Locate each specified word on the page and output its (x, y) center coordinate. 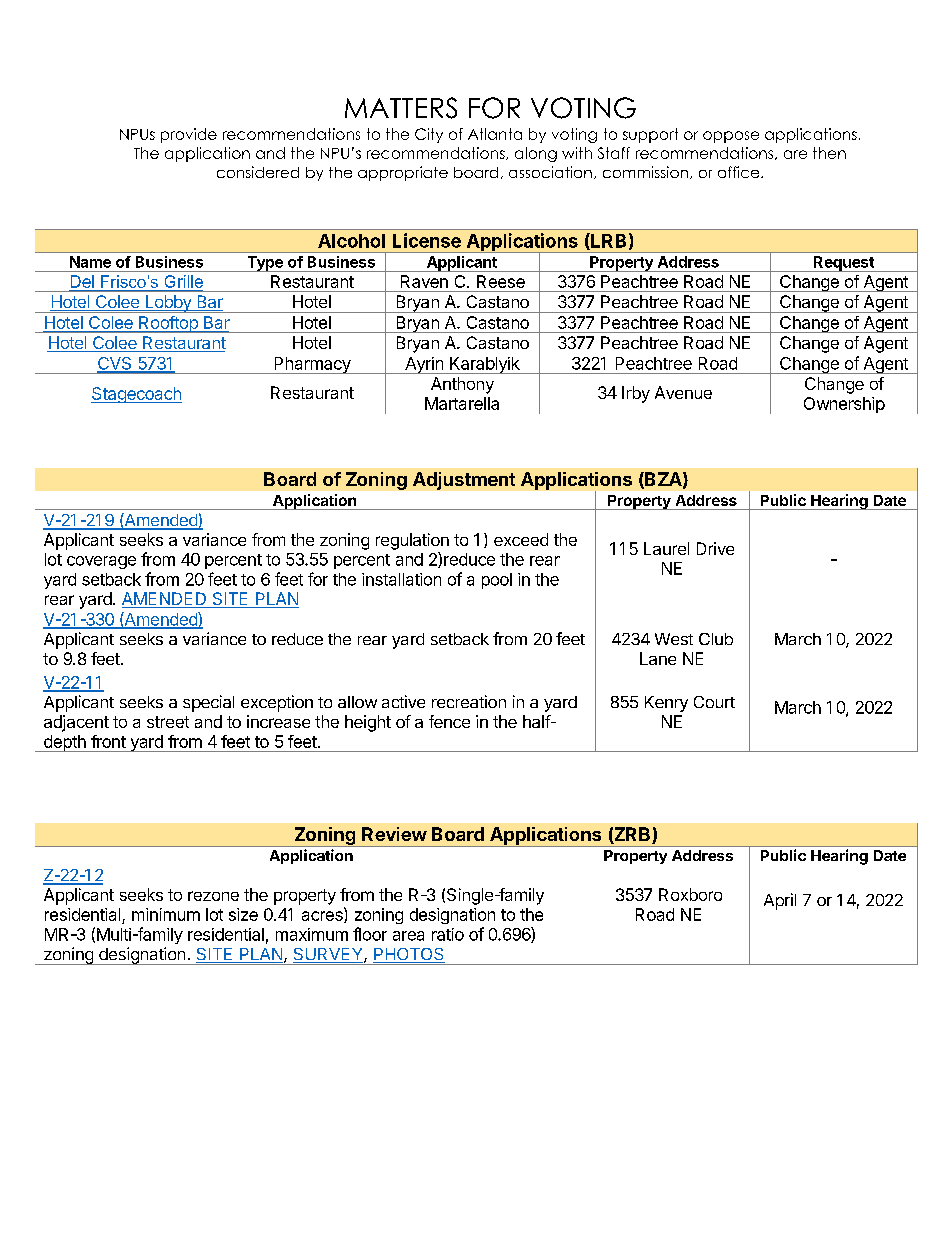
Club (716, 639)
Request (844, 264)
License (427, 240)
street (168, 722)
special (208, 703)
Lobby (168, 304)
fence (449, 721)
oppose (731, 137)
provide (189, 135)
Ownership (844, 405)
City (429, 135)
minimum (166, 914)
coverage (101, 562)
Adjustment (464, 481)
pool (497, 581)
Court (714, 702)
